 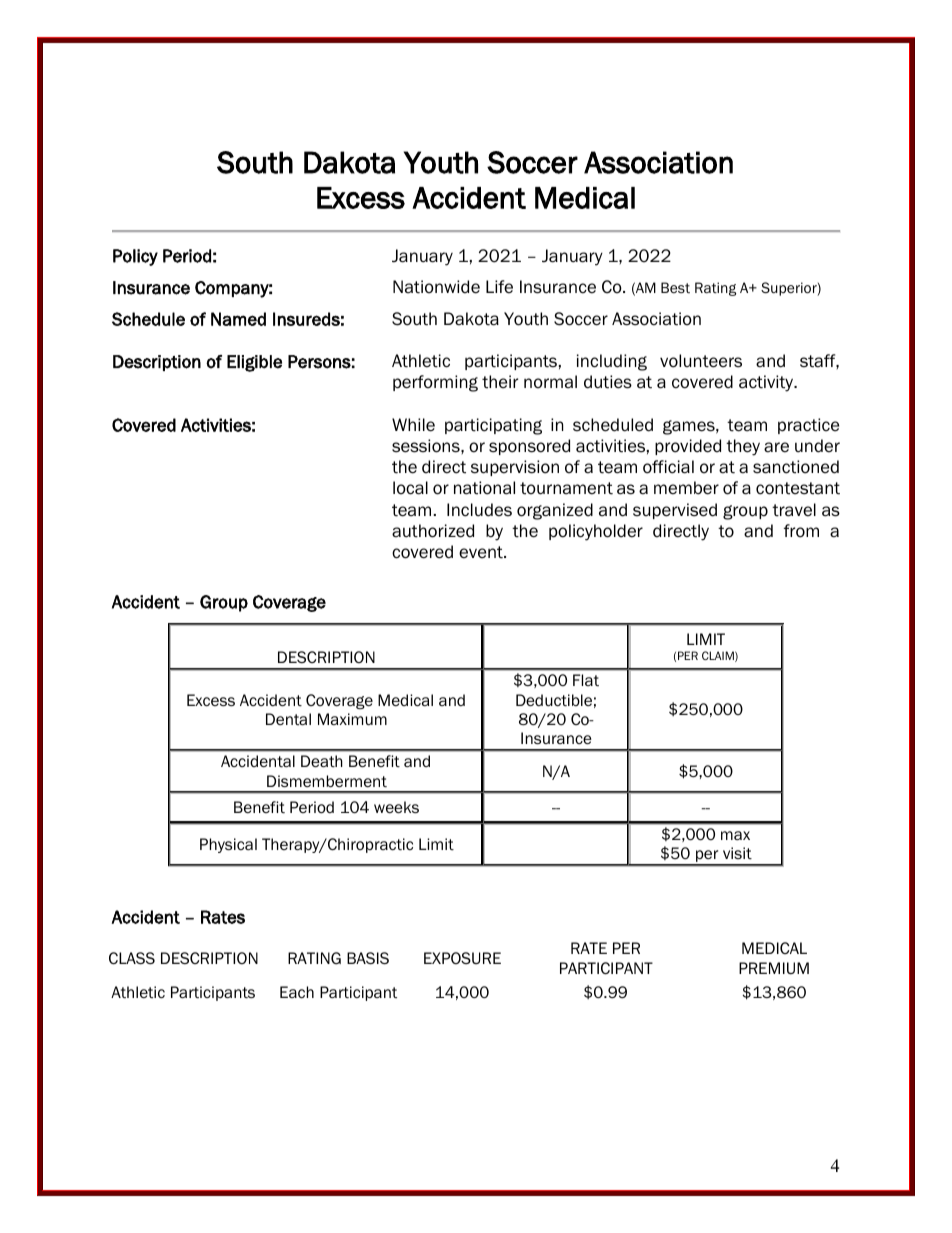 What do you see at coordinates (462, 958) in the screenshot?
I see `EXPOSURE` at bounding box center [462, 958].
